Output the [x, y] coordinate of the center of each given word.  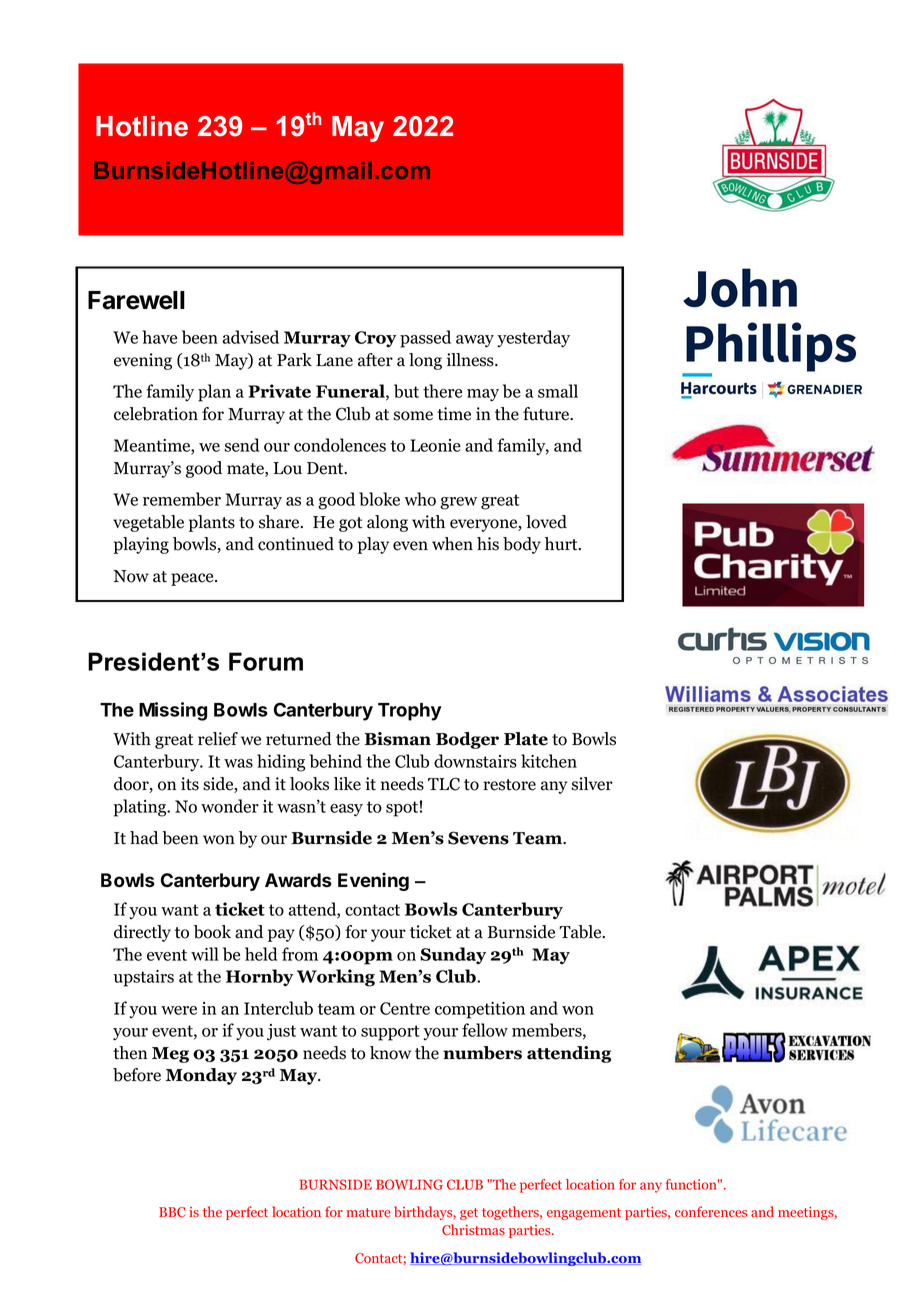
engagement [584, 1214]
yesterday [533, 339]
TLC [444, 784]
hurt [562, 544]
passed [425, 339]
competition [480, 1010]
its [190, 784]
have [160, 337]
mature [369, 1212]
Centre [405, 1008]
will [205, 954]
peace [193, 579]
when [452, 544]
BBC [172, 1212]
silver [592, 784]
